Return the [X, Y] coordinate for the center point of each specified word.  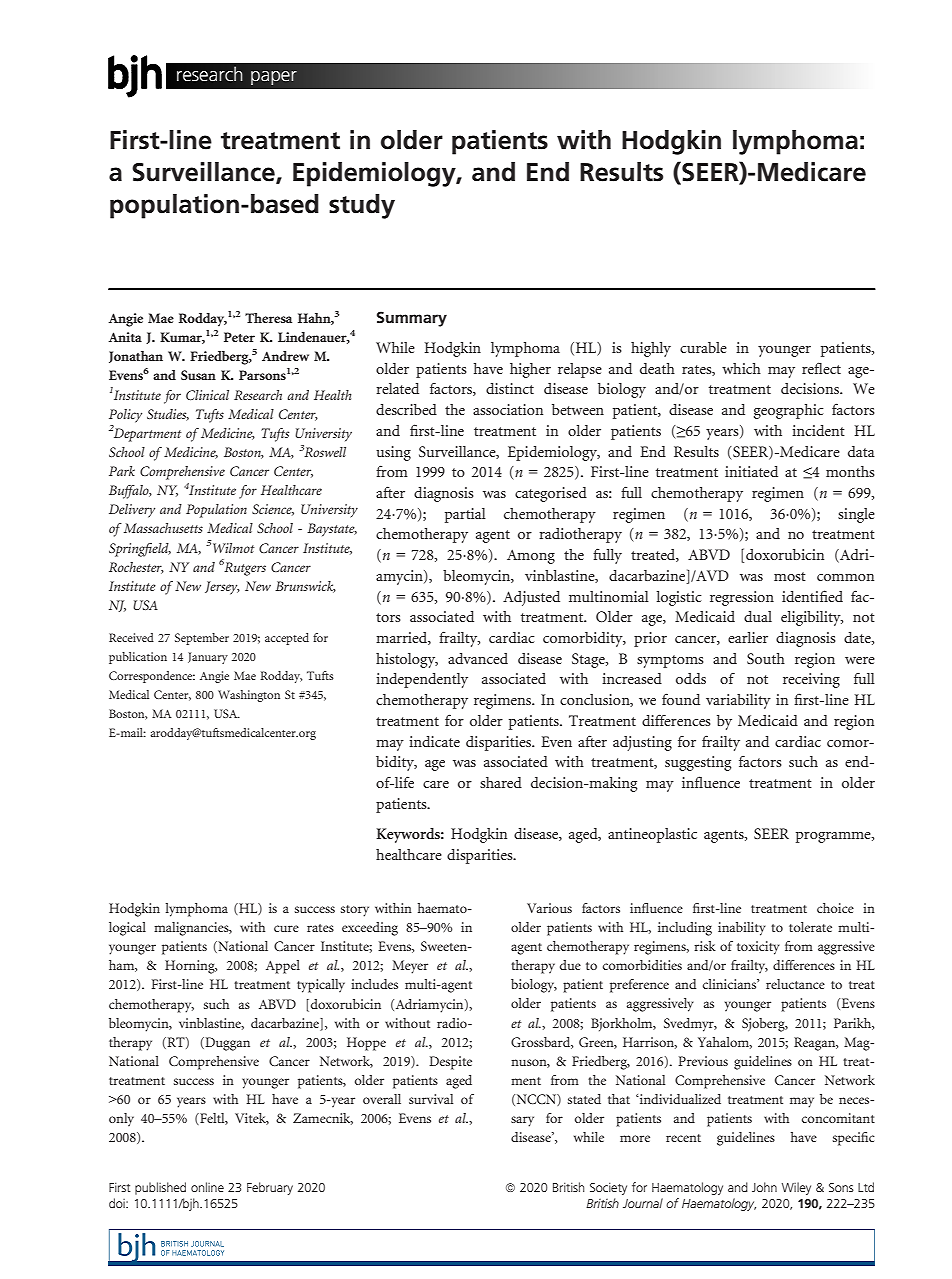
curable [703, 347]
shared [501, 782]
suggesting [698, 763]
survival [431, 1099]
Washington [249, 696]
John [764, 1187]
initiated [751, 471]
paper [274, 78]
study [362, 206]
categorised [551, 494]
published [160, 1188]
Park [122, 471]
